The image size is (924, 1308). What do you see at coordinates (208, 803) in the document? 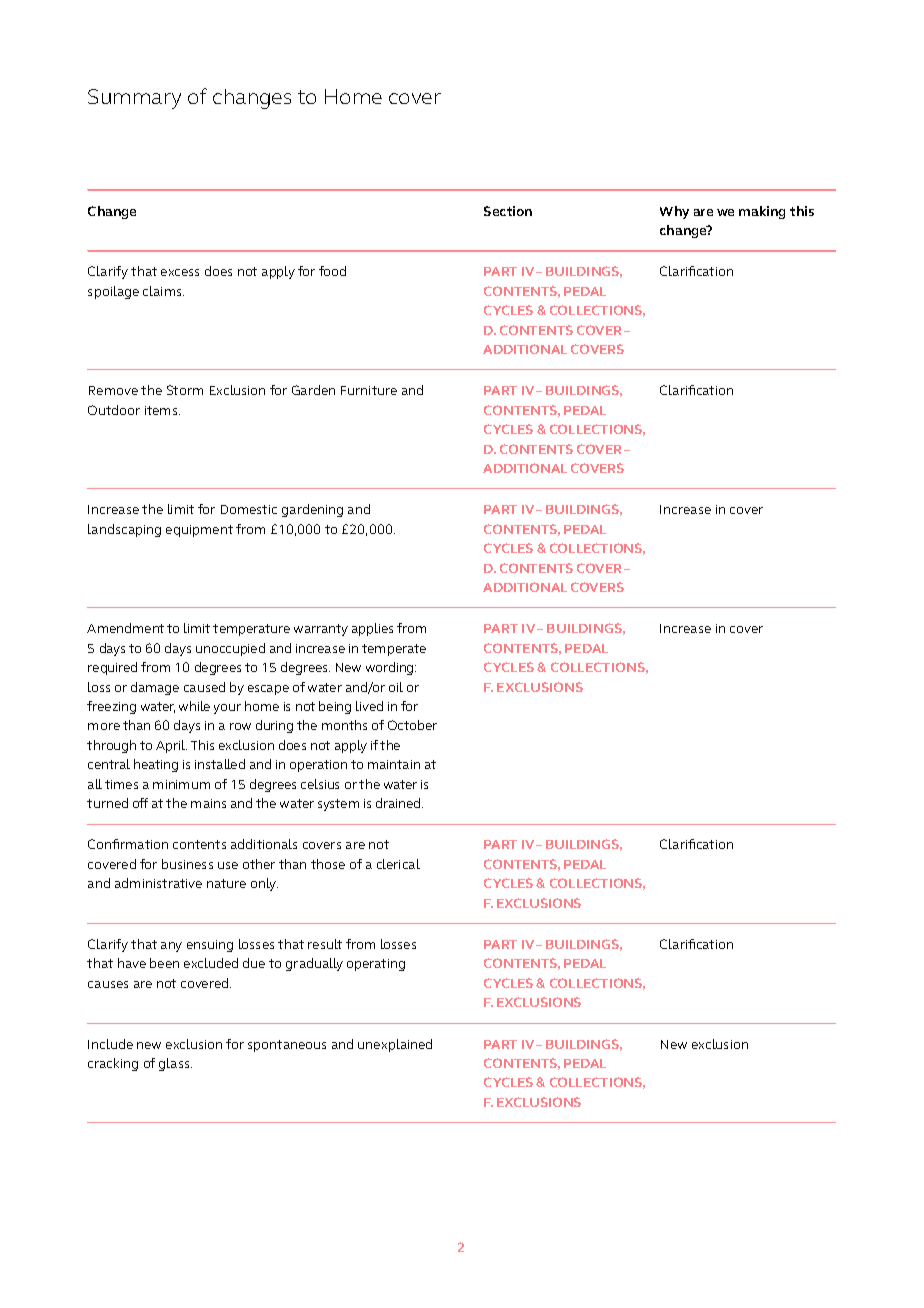
I see `mains` at bounding box center [208, 803].
